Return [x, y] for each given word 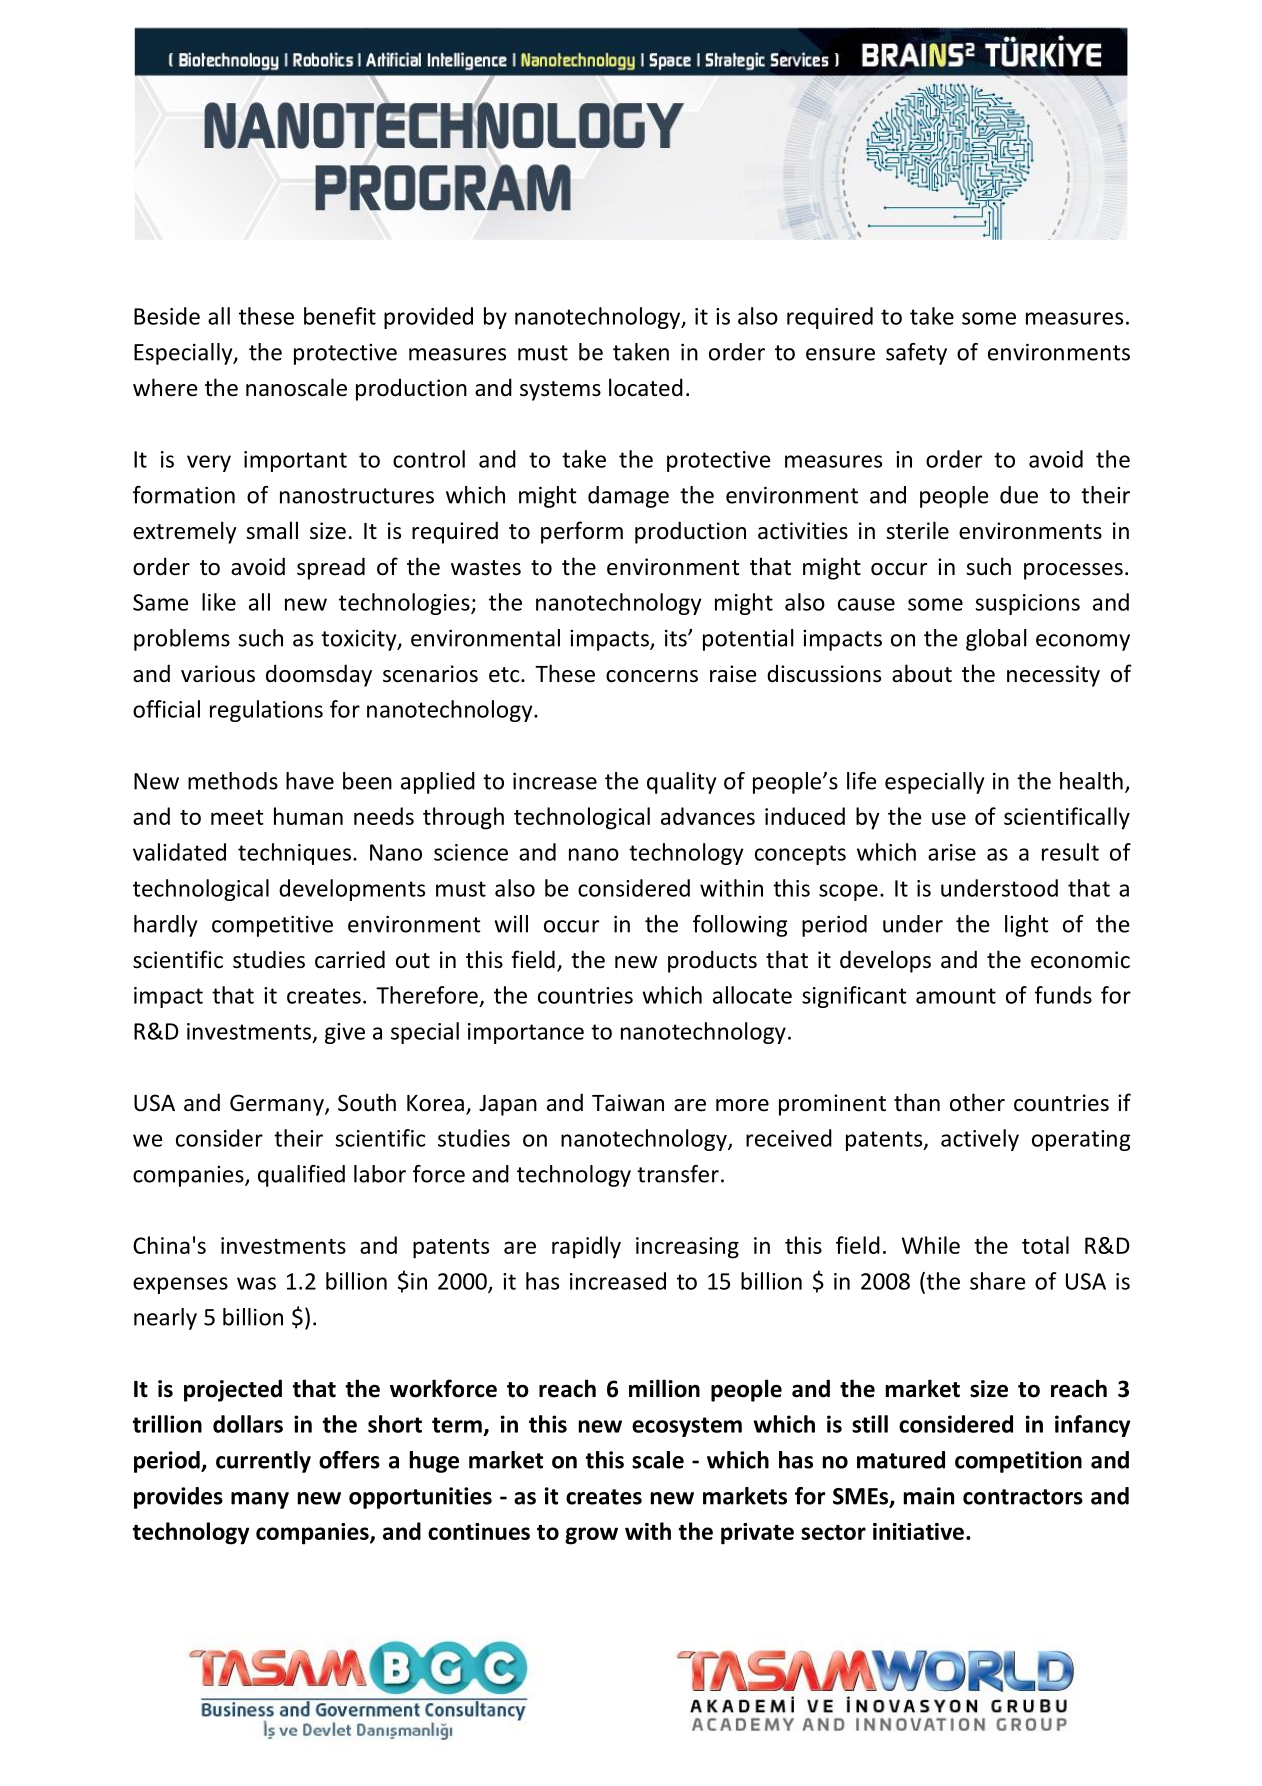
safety [916, 354]
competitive [272, 926]
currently [263, 1462]
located [646, 387]
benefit [340, 316]
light [1026, 926]
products [712, 961]
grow [591, 1536]
